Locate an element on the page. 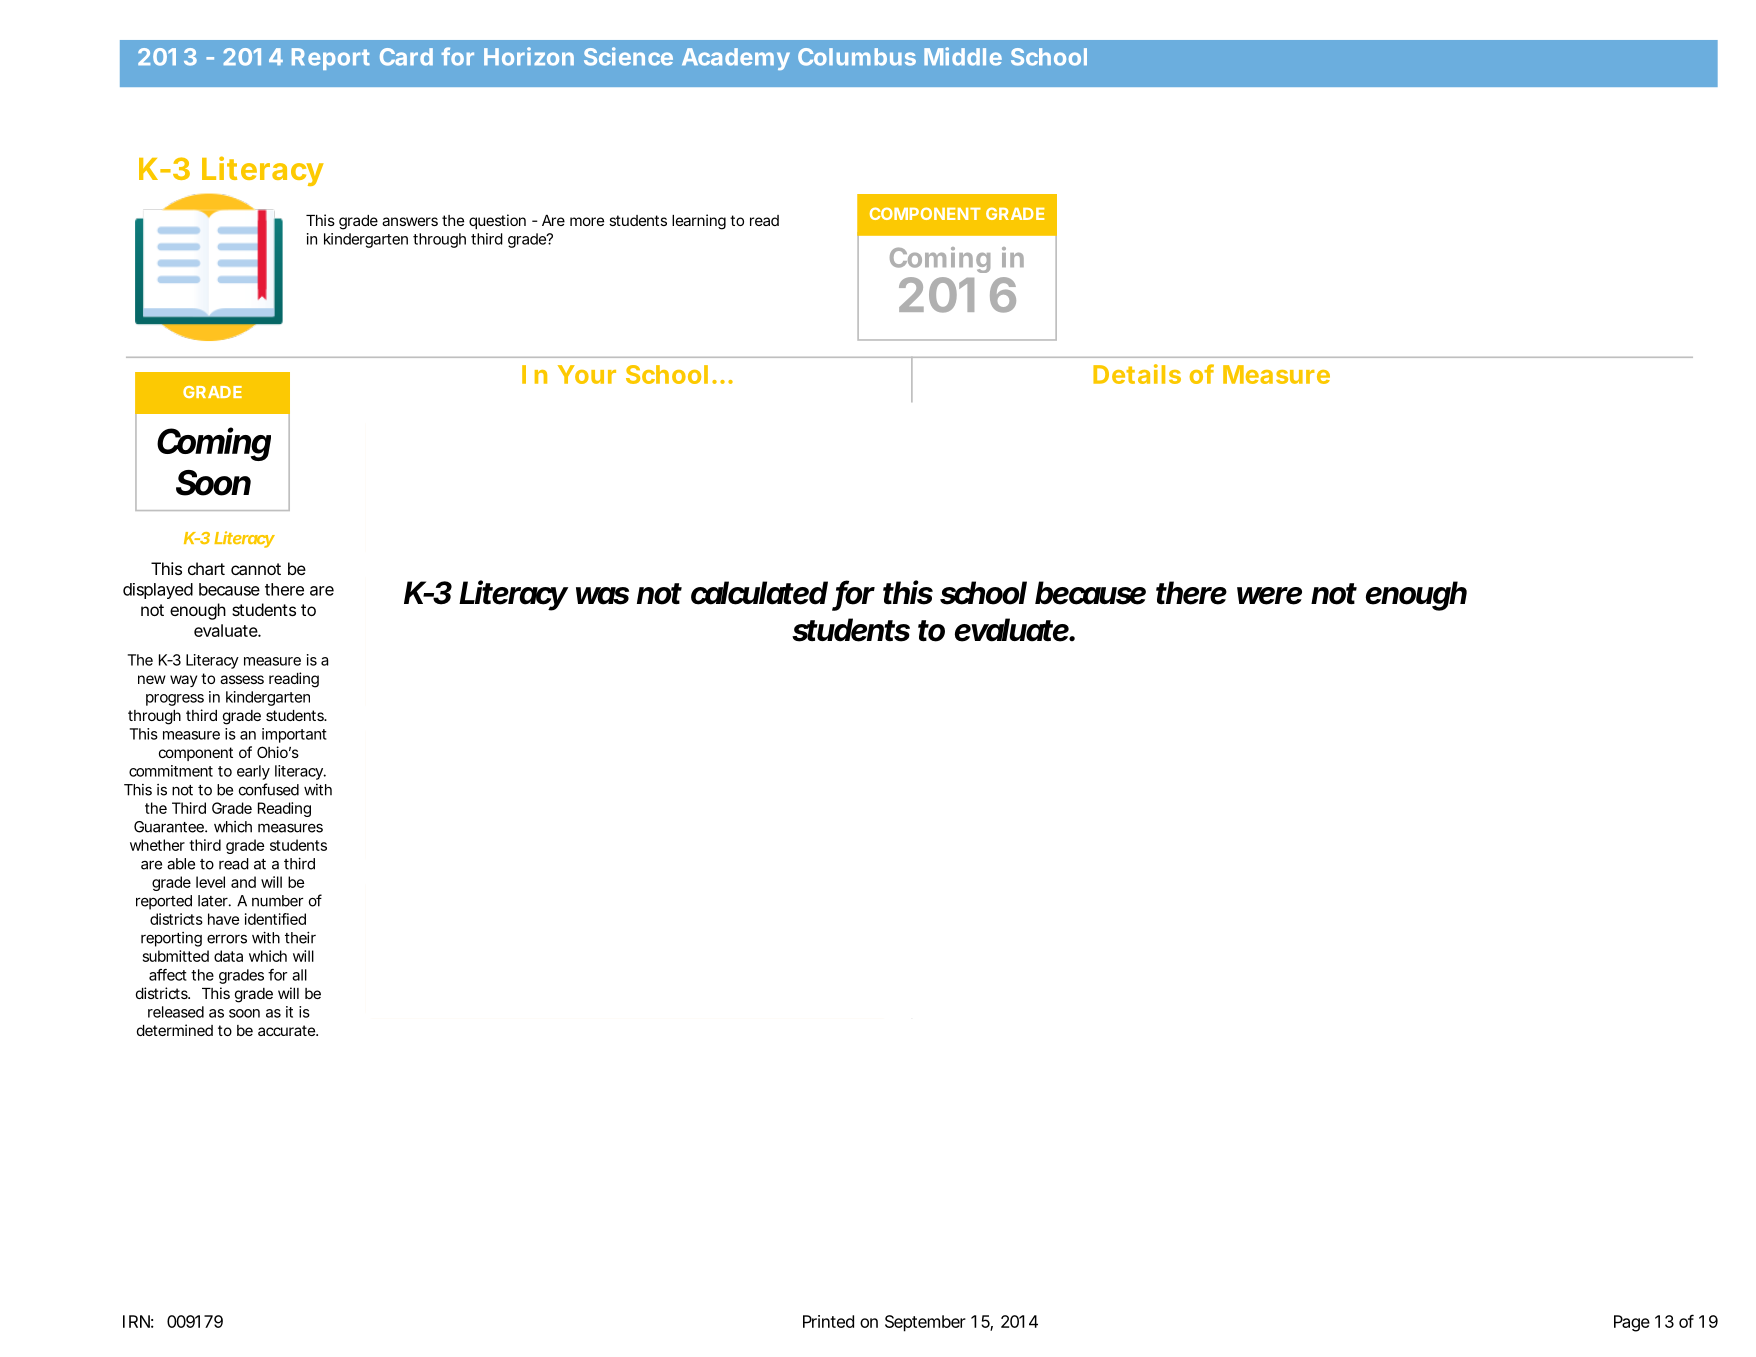  Details is located at coordinates (1137, 374).
